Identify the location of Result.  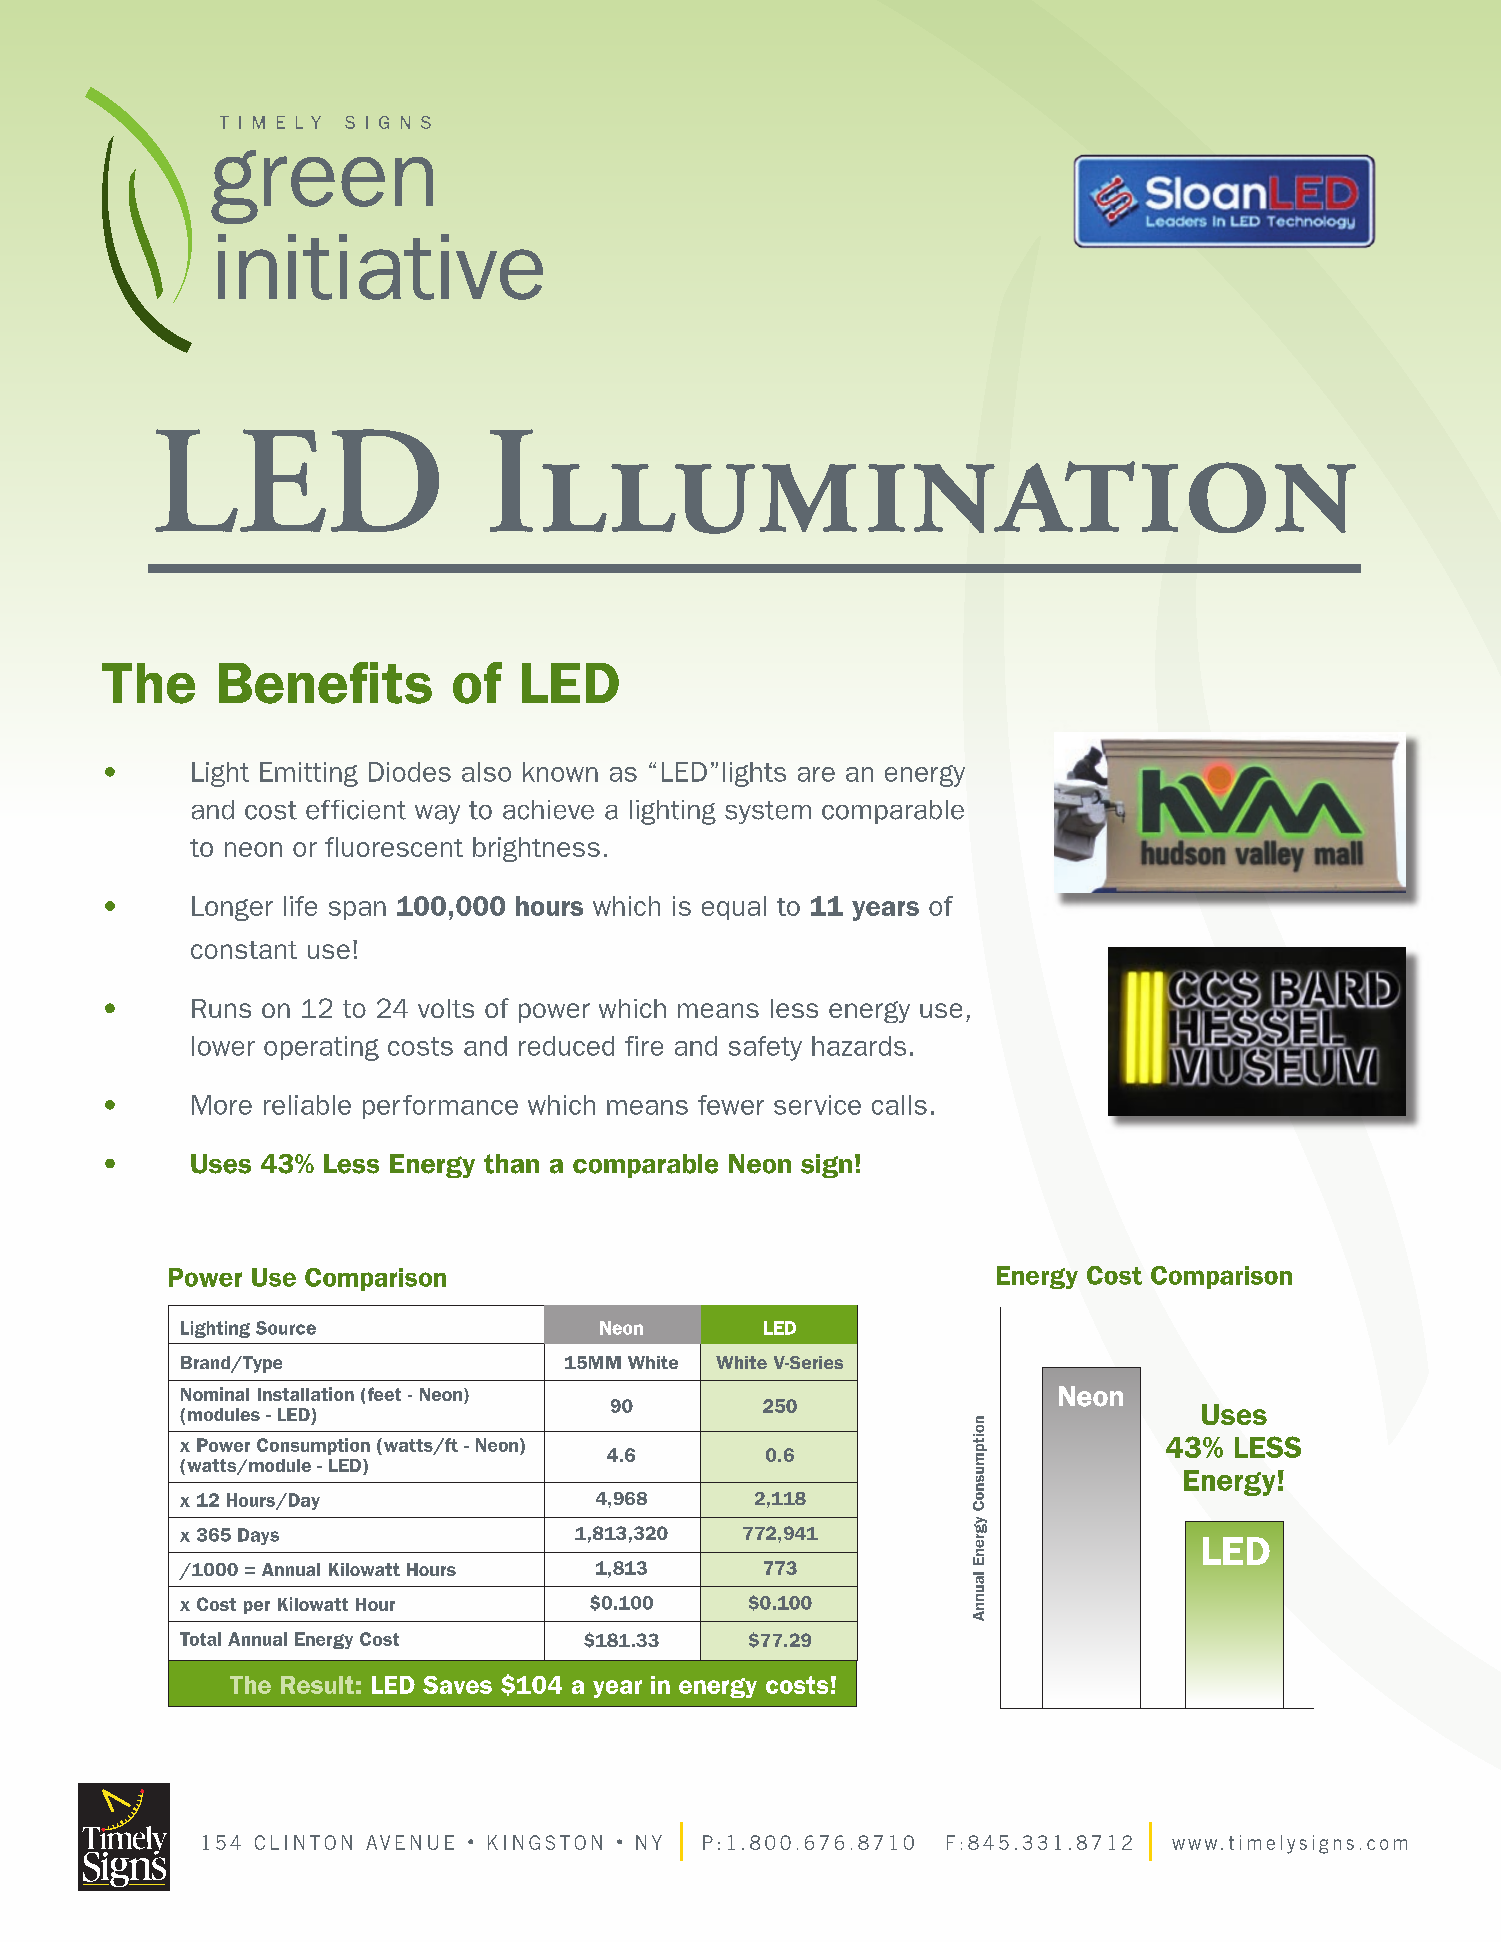
(317, 1685).
